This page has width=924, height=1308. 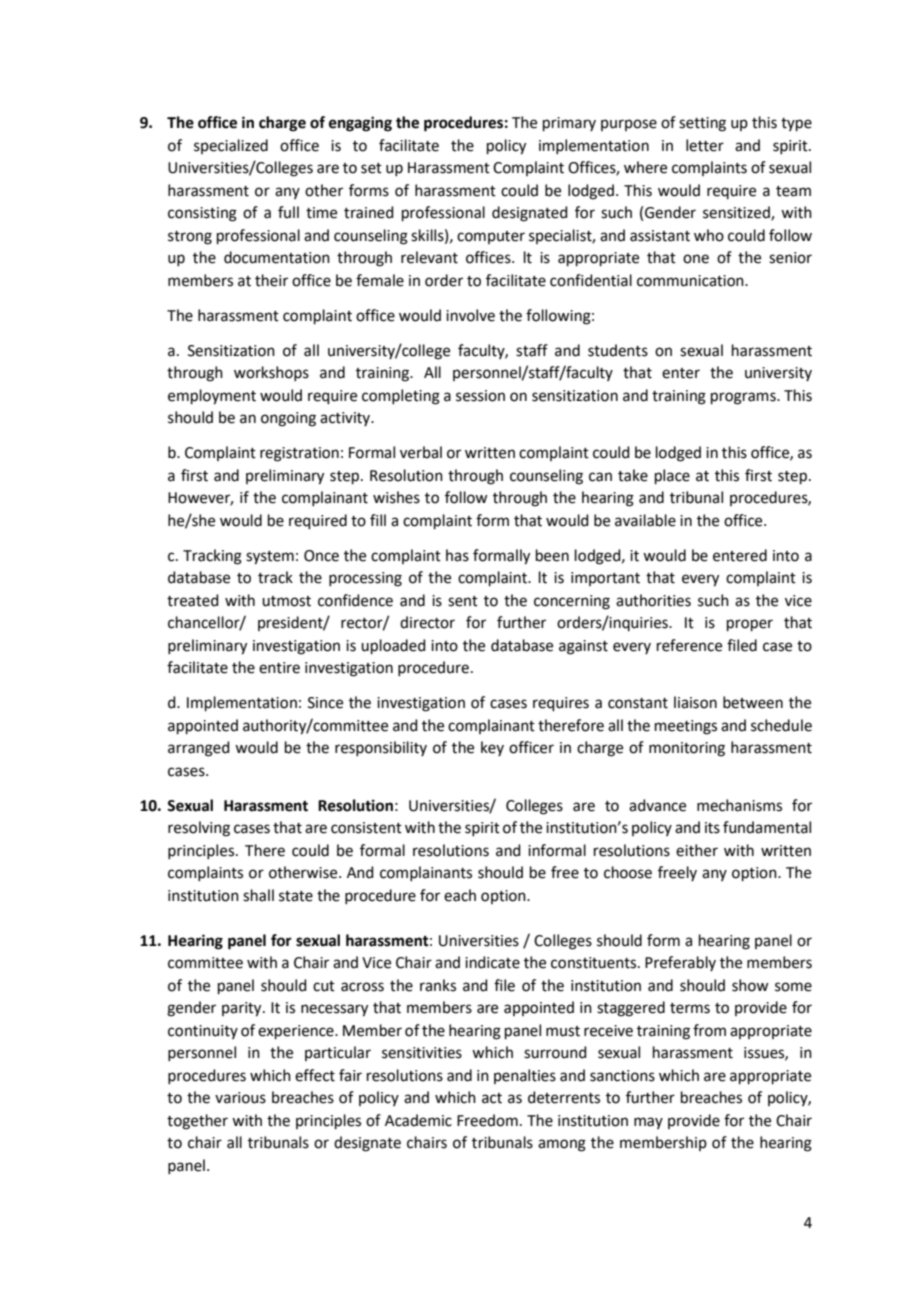 I want to click on sent, so click(x=463, y=601).
